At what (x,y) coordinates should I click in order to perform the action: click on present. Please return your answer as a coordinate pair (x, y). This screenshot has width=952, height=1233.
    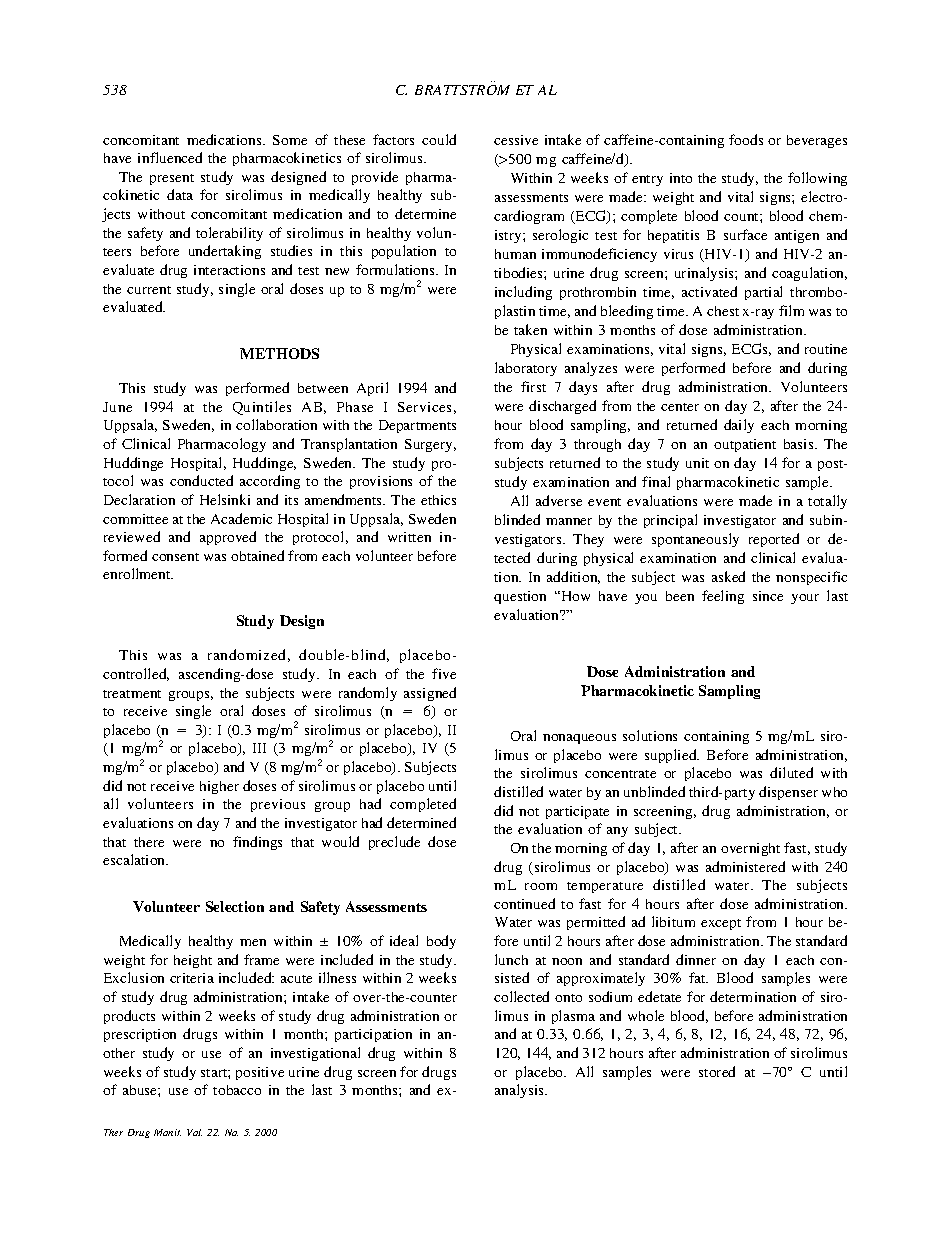
    Looking at the image, I should click on (172, 179).
